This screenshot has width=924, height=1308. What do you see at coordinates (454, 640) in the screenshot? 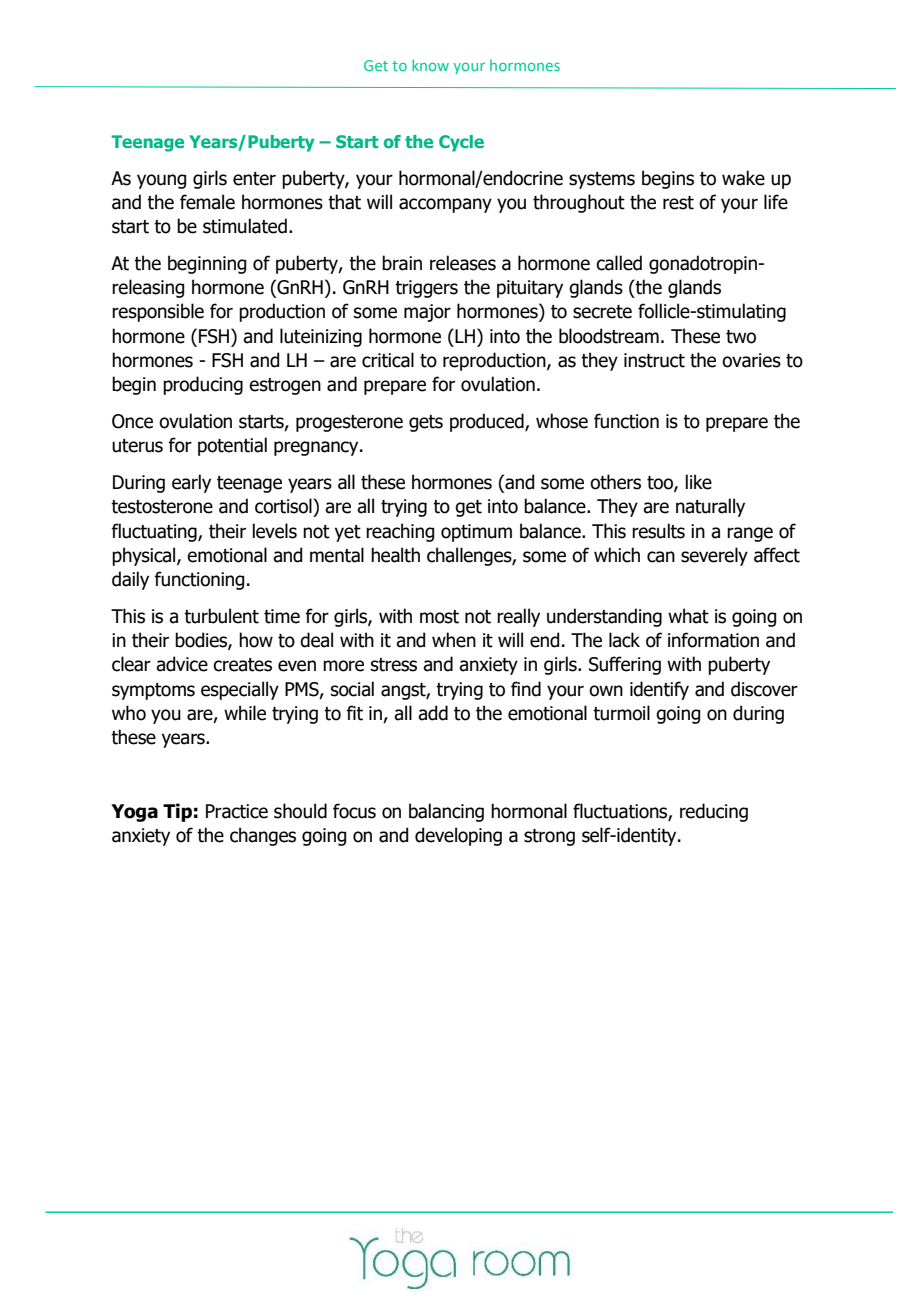
I see `when` at bounding box center [454, 640].
